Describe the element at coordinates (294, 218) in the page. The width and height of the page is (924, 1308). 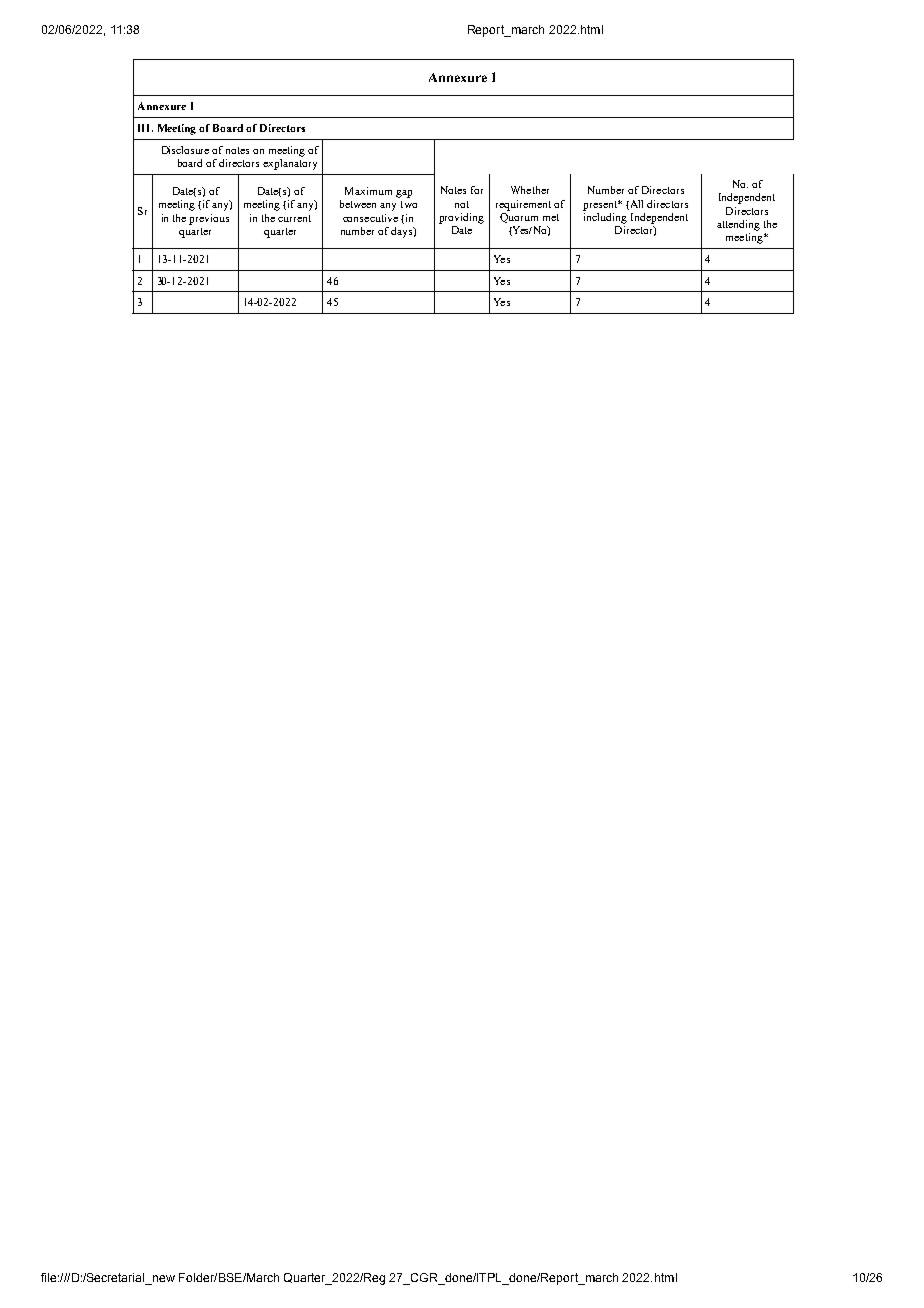
I see `current` at that location.
